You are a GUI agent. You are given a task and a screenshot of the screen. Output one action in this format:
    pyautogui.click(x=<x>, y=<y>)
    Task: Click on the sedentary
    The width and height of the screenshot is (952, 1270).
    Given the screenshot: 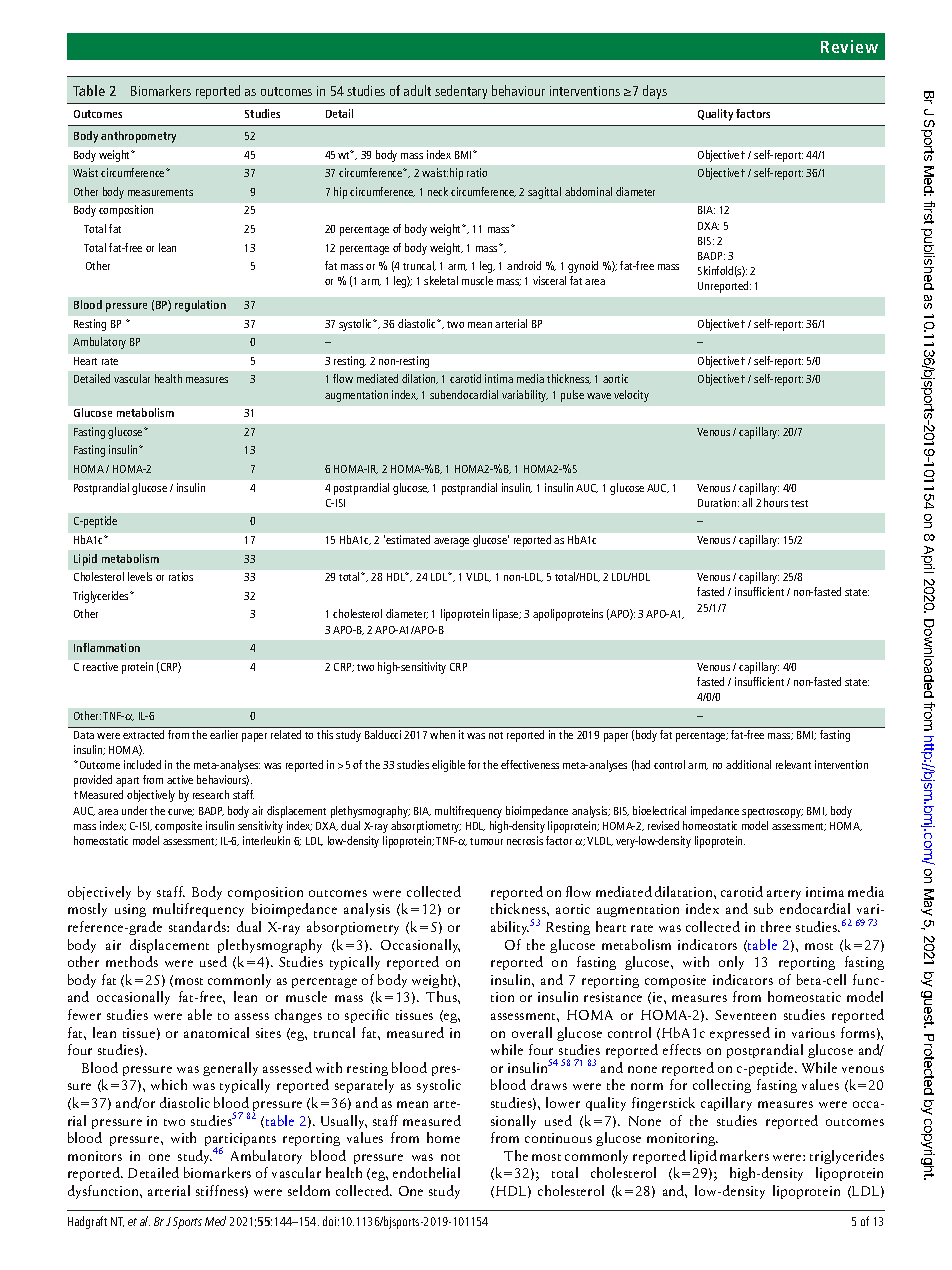 What is the action you would take?
    pyautogui.click(x=461, y=92)
